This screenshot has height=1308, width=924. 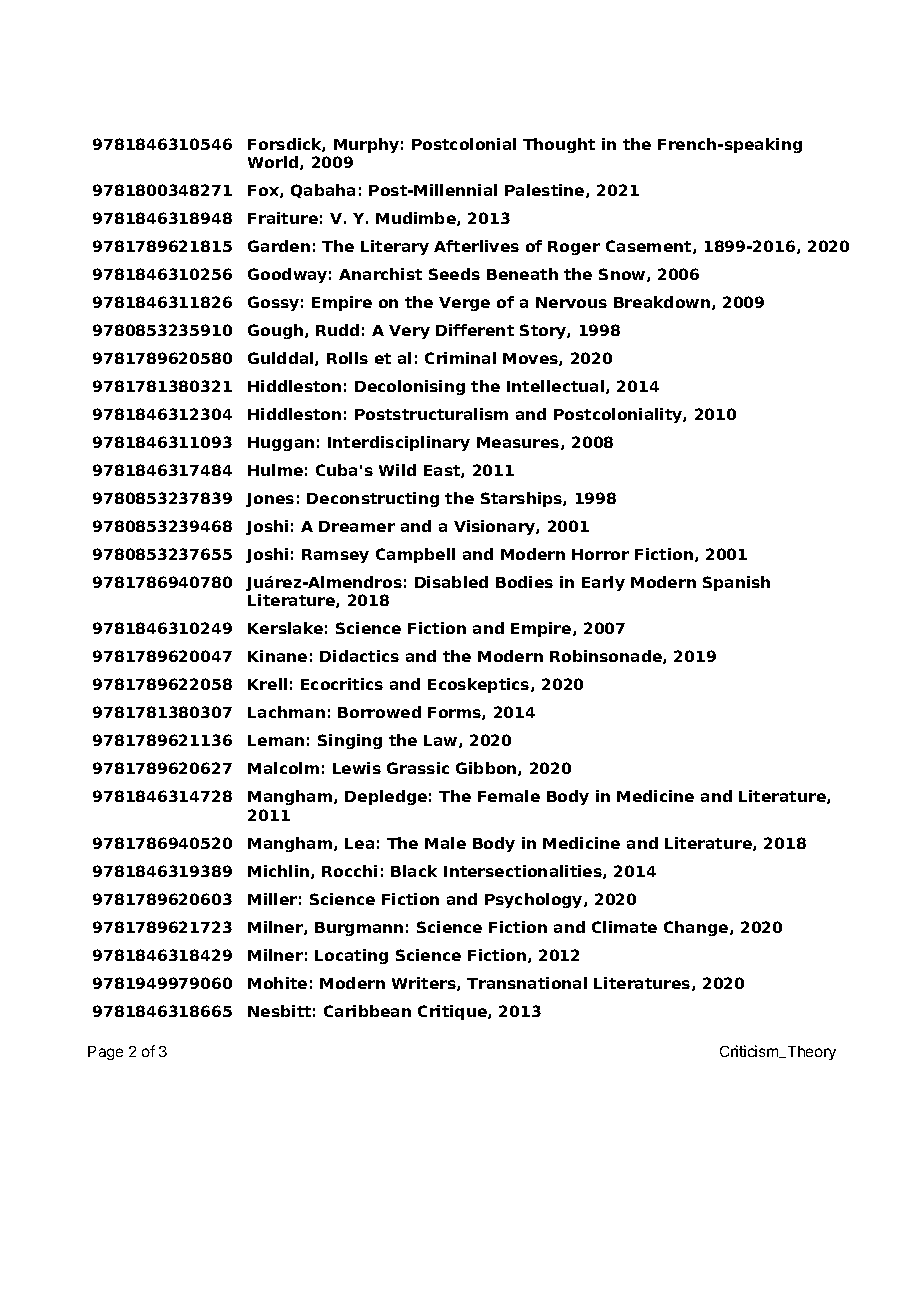 I want to click on Literary, so click(x=395, y=247).
